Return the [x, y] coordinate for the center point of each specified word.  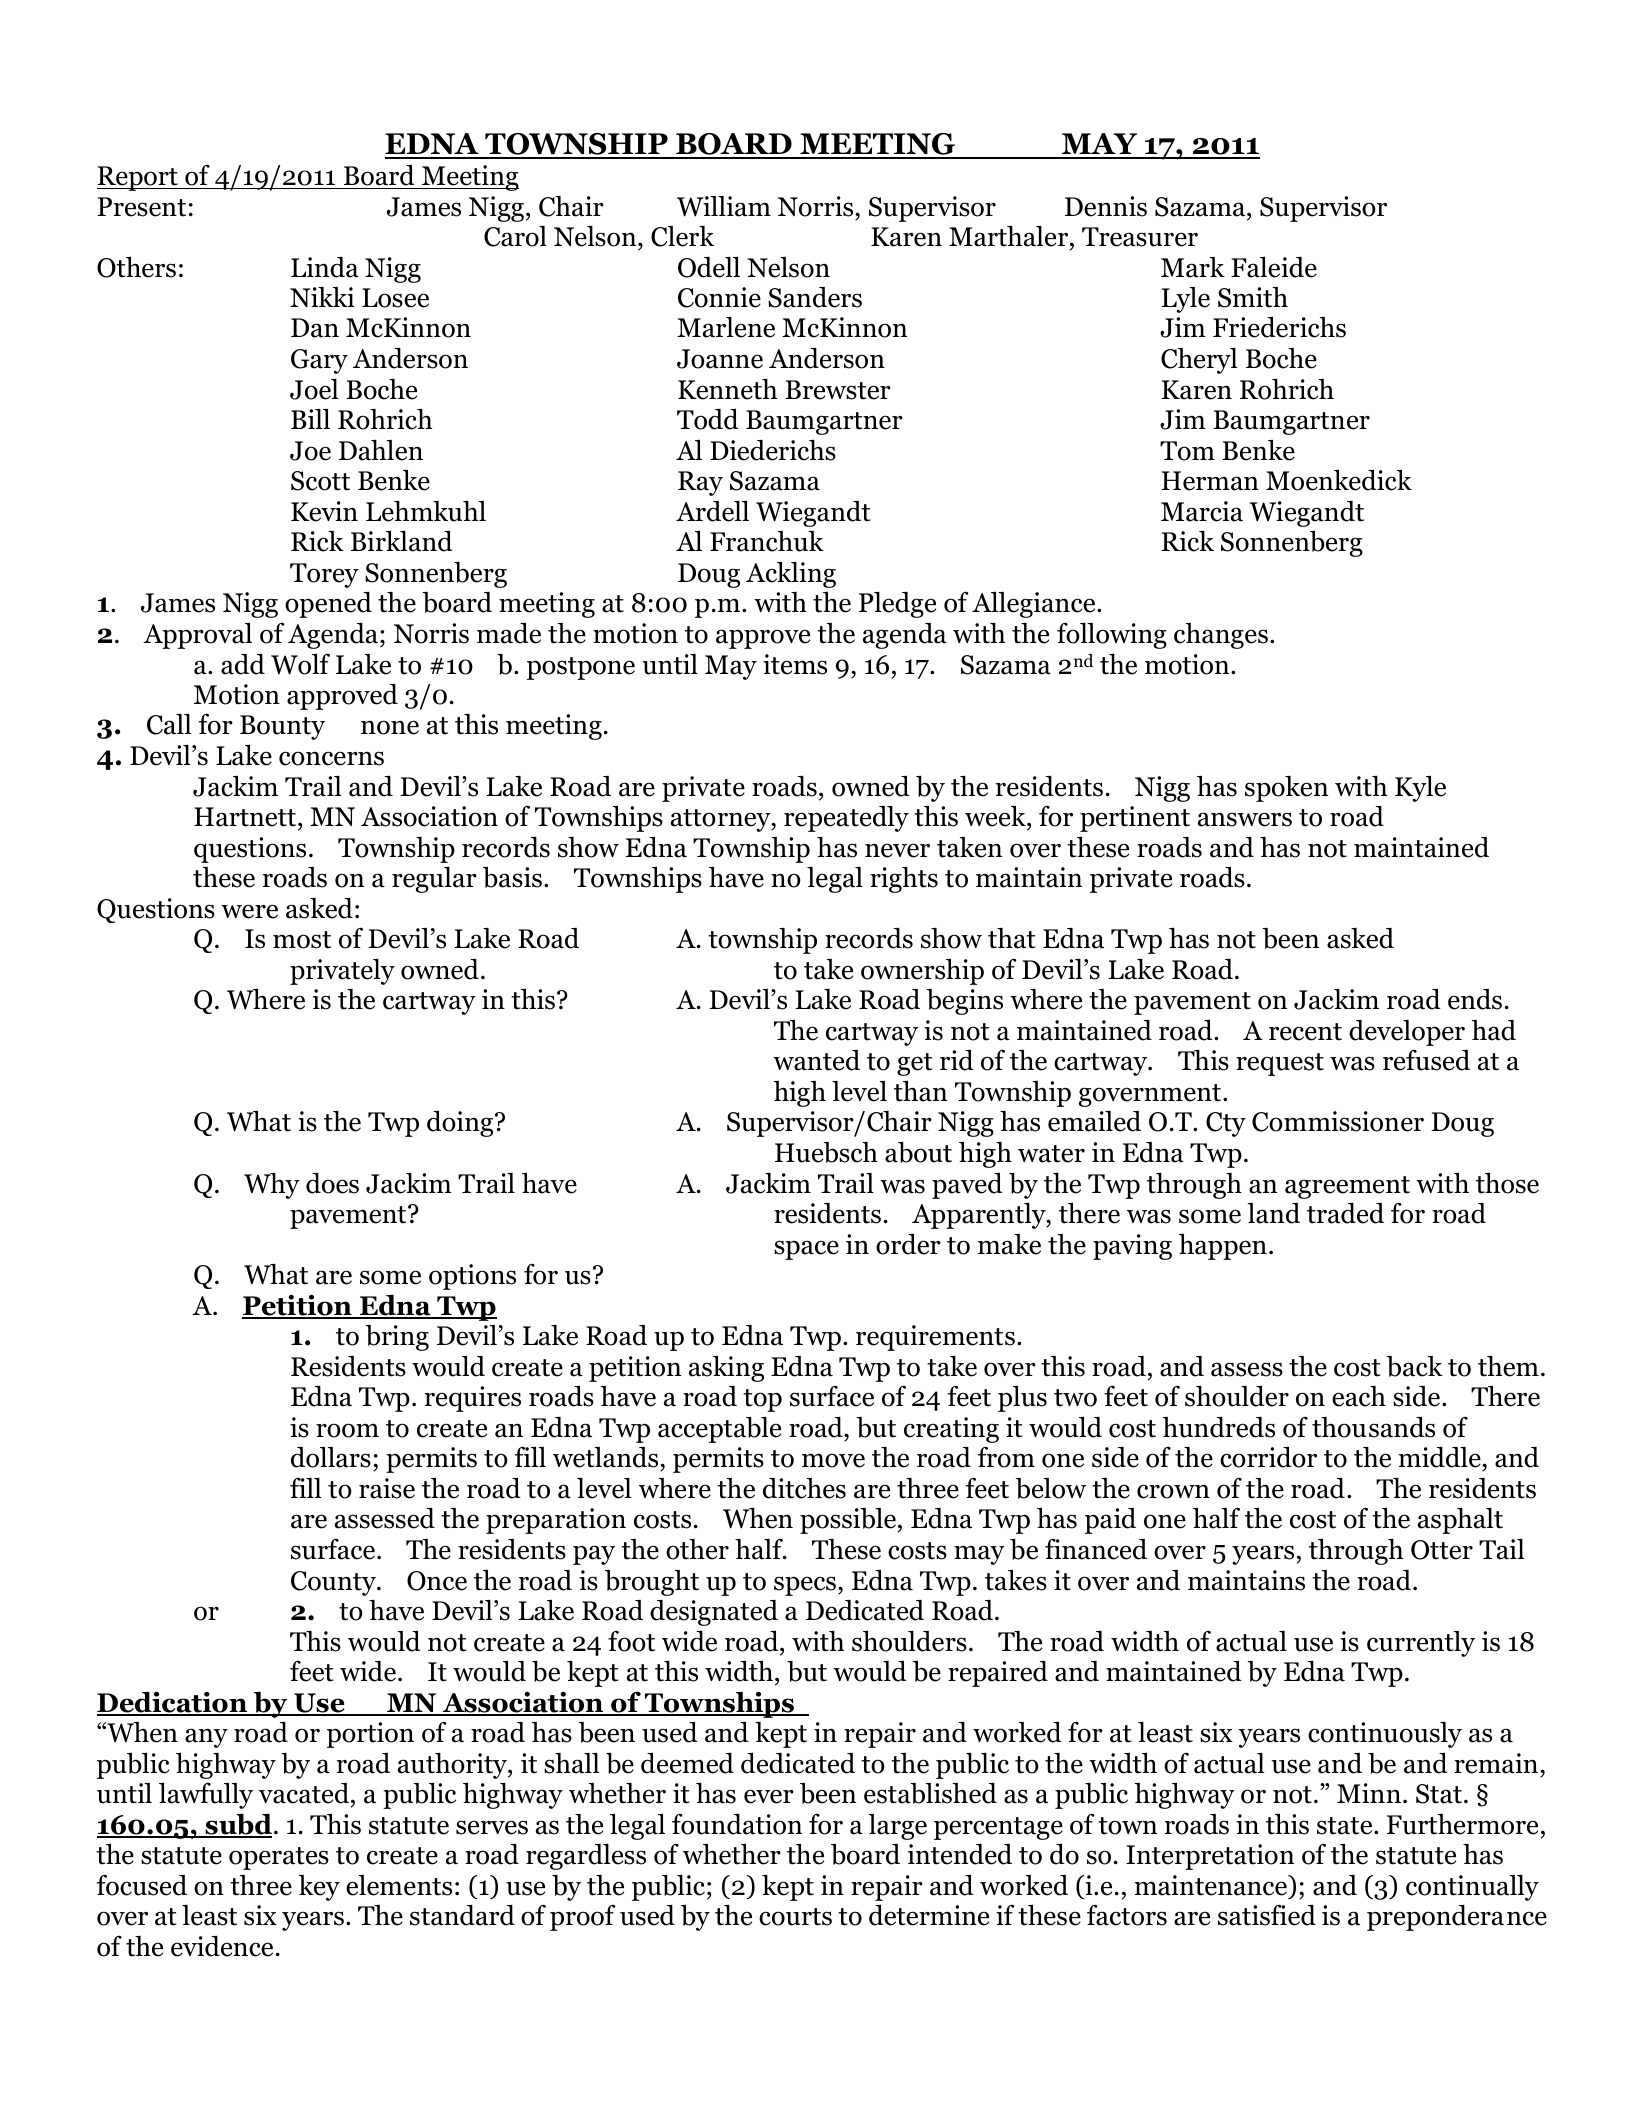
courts [795, 1917]
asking [726, 1369]
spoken [1286, 789]
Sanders [815, 297]
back [1415, 1366]
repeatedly [846, 819]
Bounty [282, 727]
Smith [1253, 297]
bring [397, 1338]
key [319, 1888]
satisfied [1267, 1915]
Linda [325, 267]
